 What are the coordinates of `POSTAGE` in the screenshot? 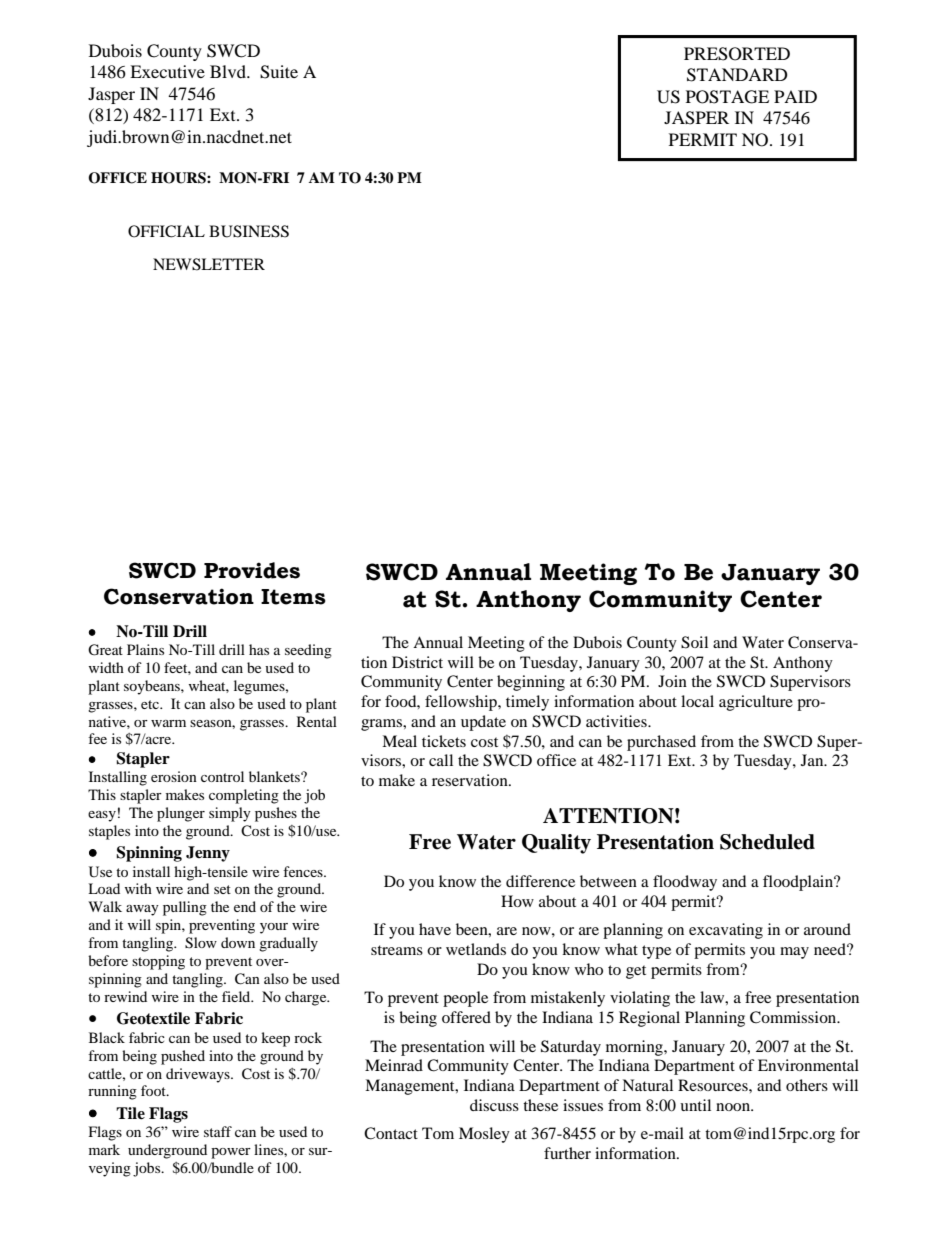 It's located at (727, 97).
